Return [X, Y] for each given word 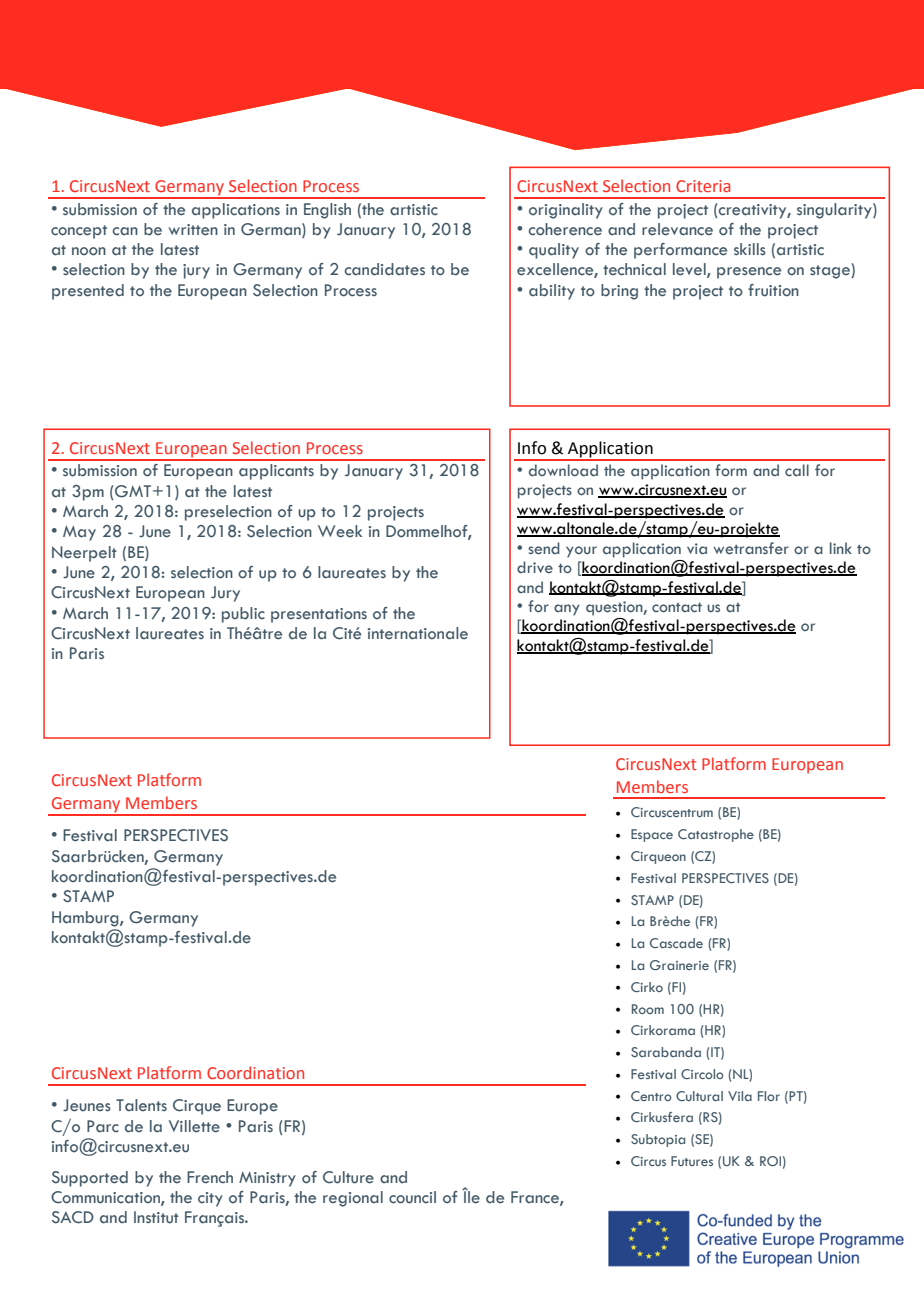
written [193, 230]
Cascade [676, 943]
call [797, 470]
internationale [418, 633]
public [243, 615]
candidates [384, 269]
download [563, 470]
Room [648, 1009]
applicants [276, 472]
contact [677, 608]
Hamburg [86, 919]
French [210, 1177]
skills [750, 249]
